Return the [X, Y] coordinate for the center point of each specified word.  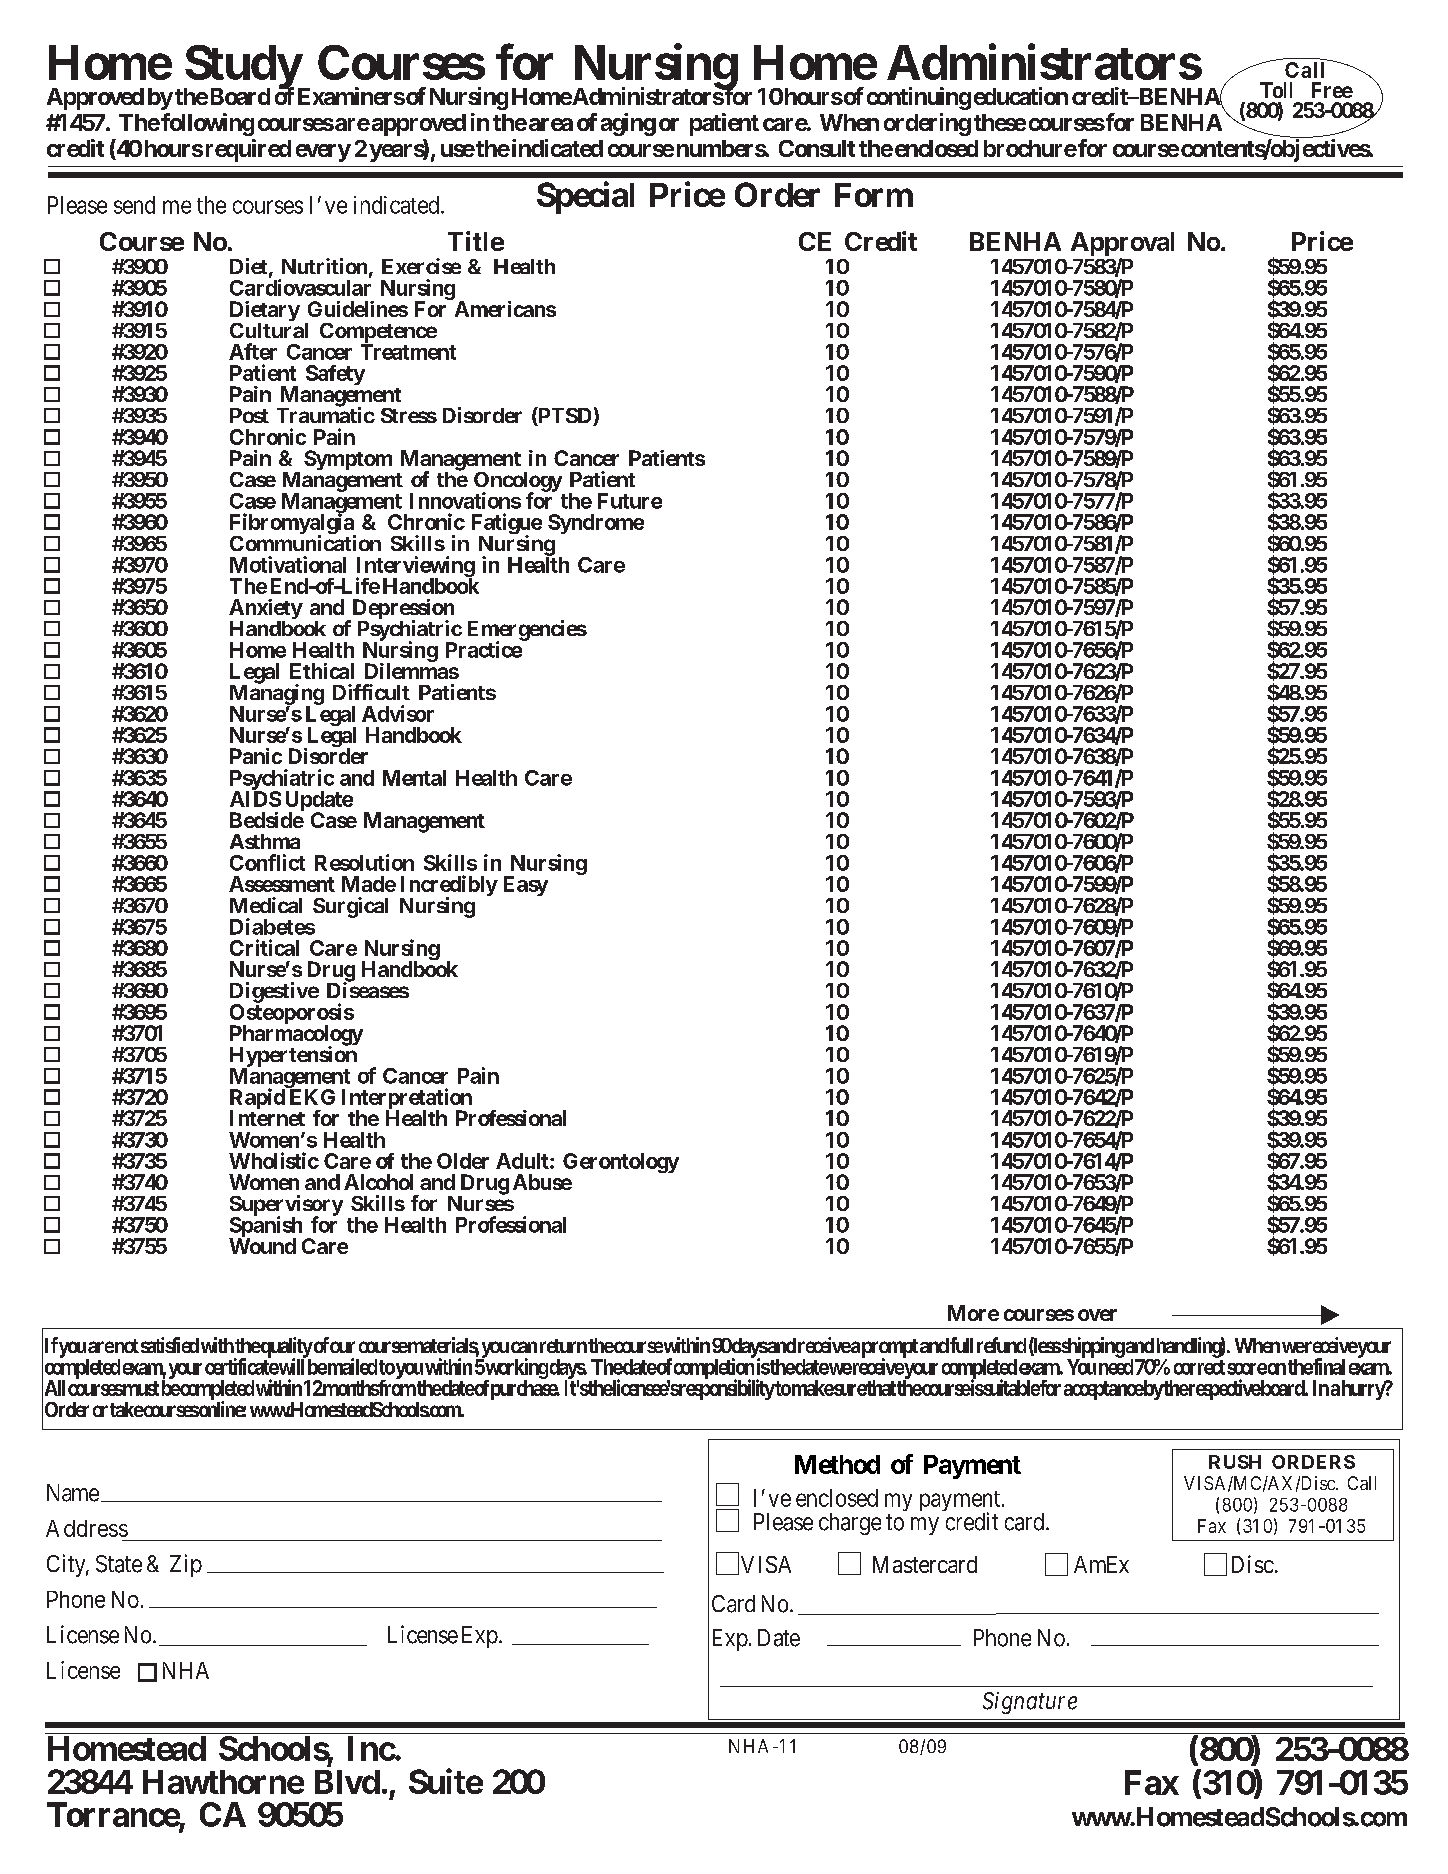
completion [714, 1369]
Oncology [518, 483]
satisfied [170, 1345]
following [206, 124]
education [1021, 96]
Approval [1122, 245]
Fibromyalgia [293, 525]
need [1116, 1367]
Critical [264, 947]
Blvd [347, 1782]
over [1097, 1315]
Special [585, 197]
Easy [526, 886]
